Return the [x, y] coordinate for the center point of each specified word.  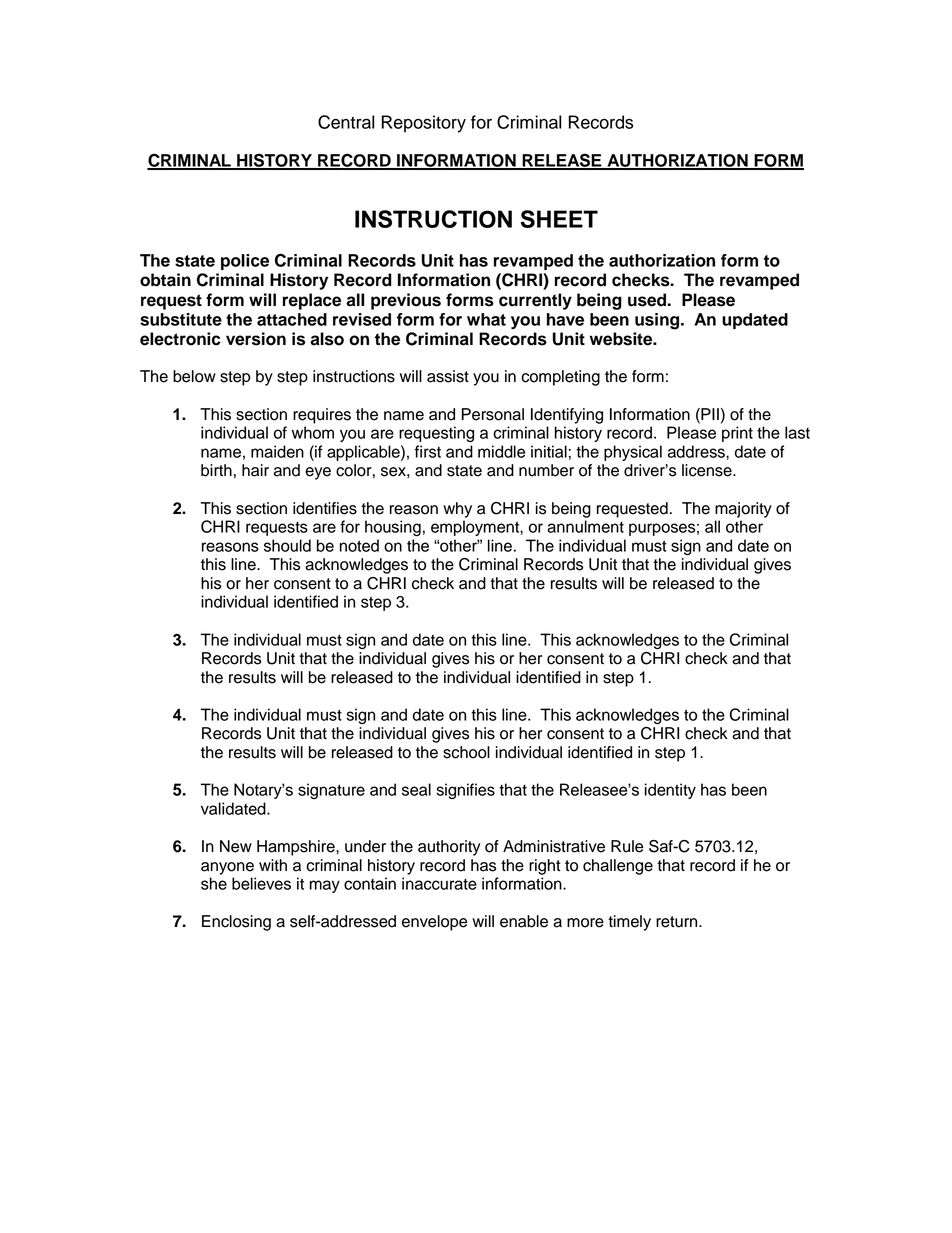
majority [743, 510]
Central [346, 122]
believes [261, 883]
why [457, 510]
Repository [424, 124]
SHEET [559, 219]
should [287, 545]
